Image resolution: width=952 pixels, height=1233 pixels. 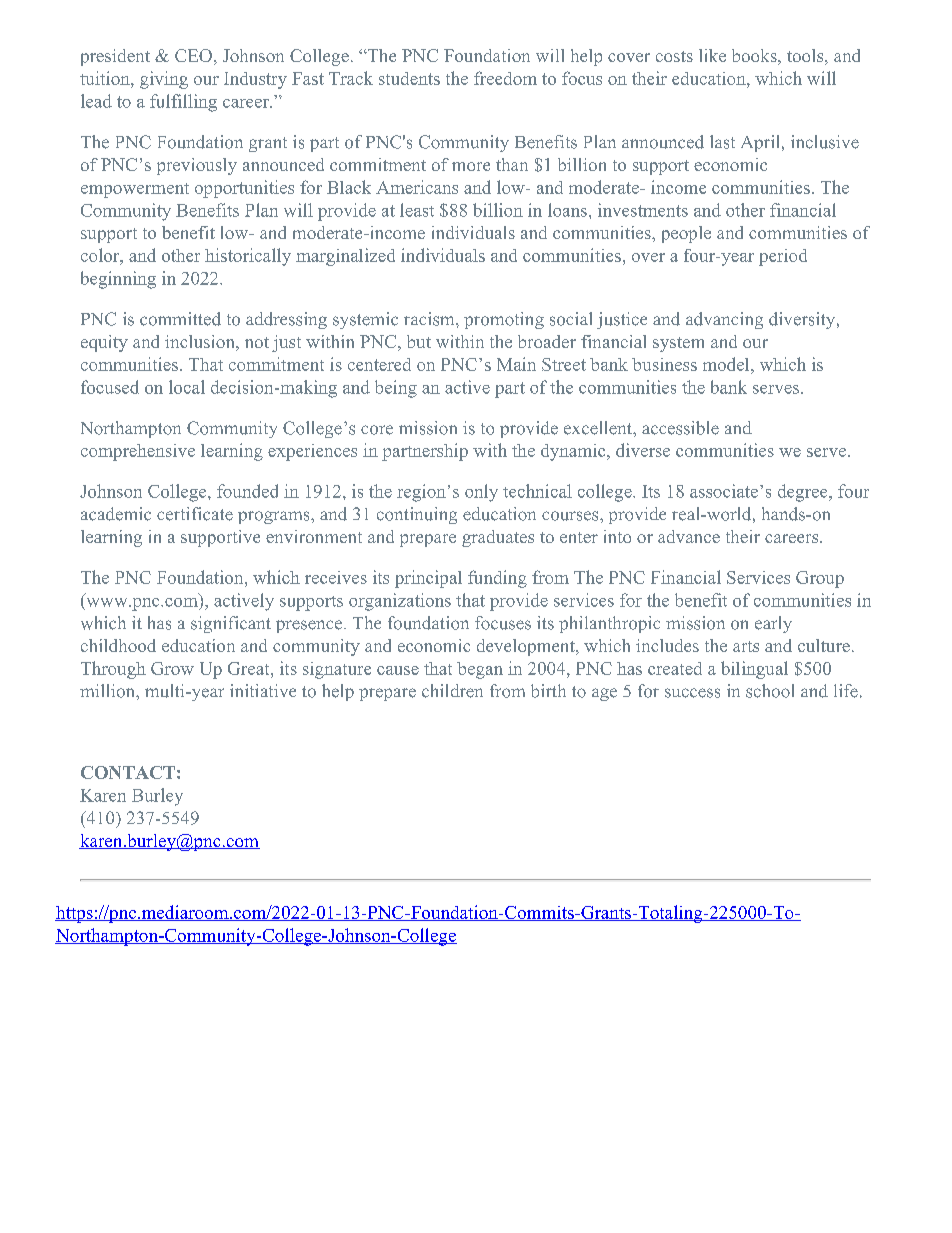 I want to click on advance, so click(x=689, y=536).
